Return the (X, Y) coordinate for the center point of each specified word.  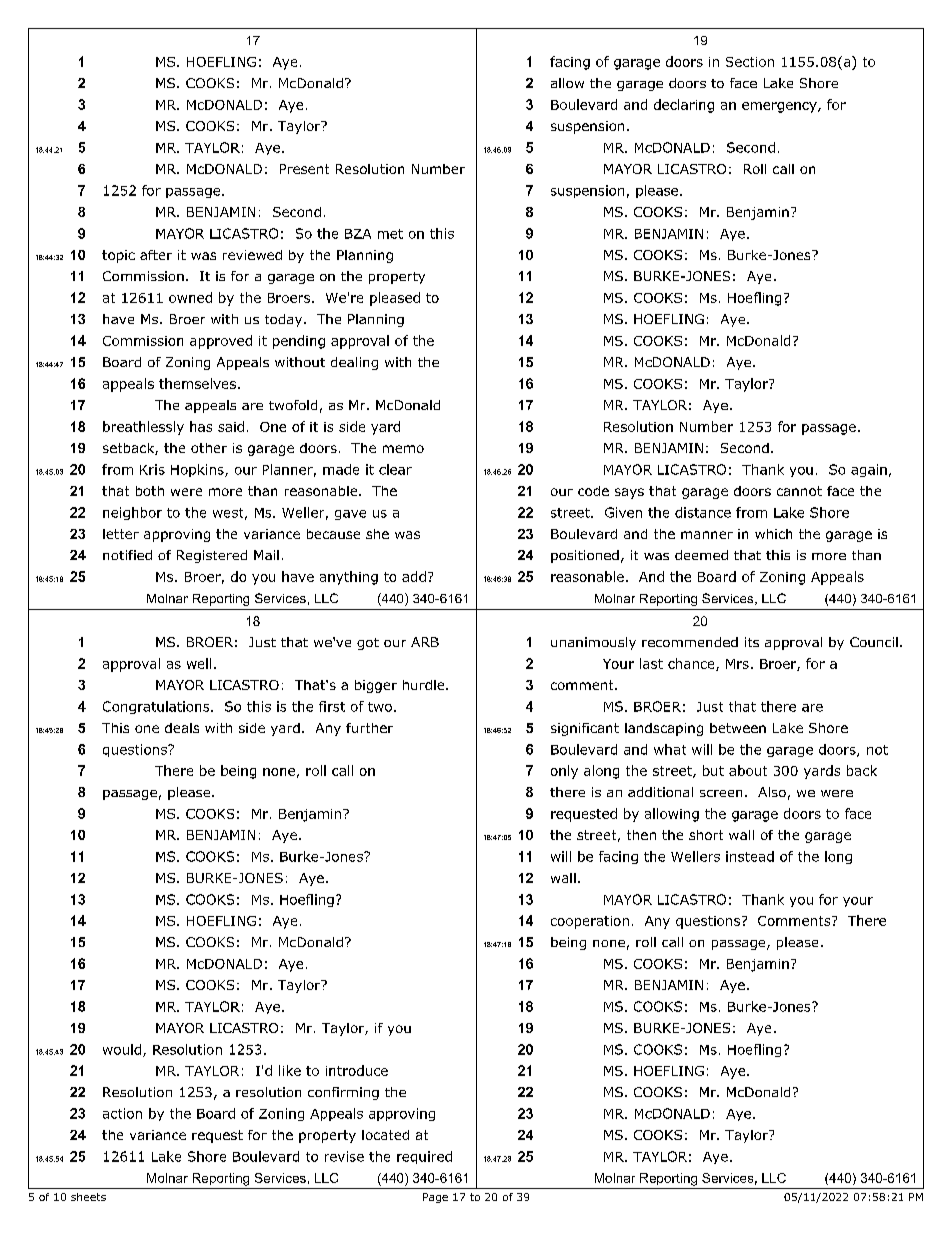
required (424, 1157)
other (209, 448)
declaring (684, 106)
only (564, 772)
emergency (780, 107)
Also (772, 792)
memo (403, 449)
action (122, 1113)
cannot (799, 491)
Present (304, 169)
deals (182, 728)
